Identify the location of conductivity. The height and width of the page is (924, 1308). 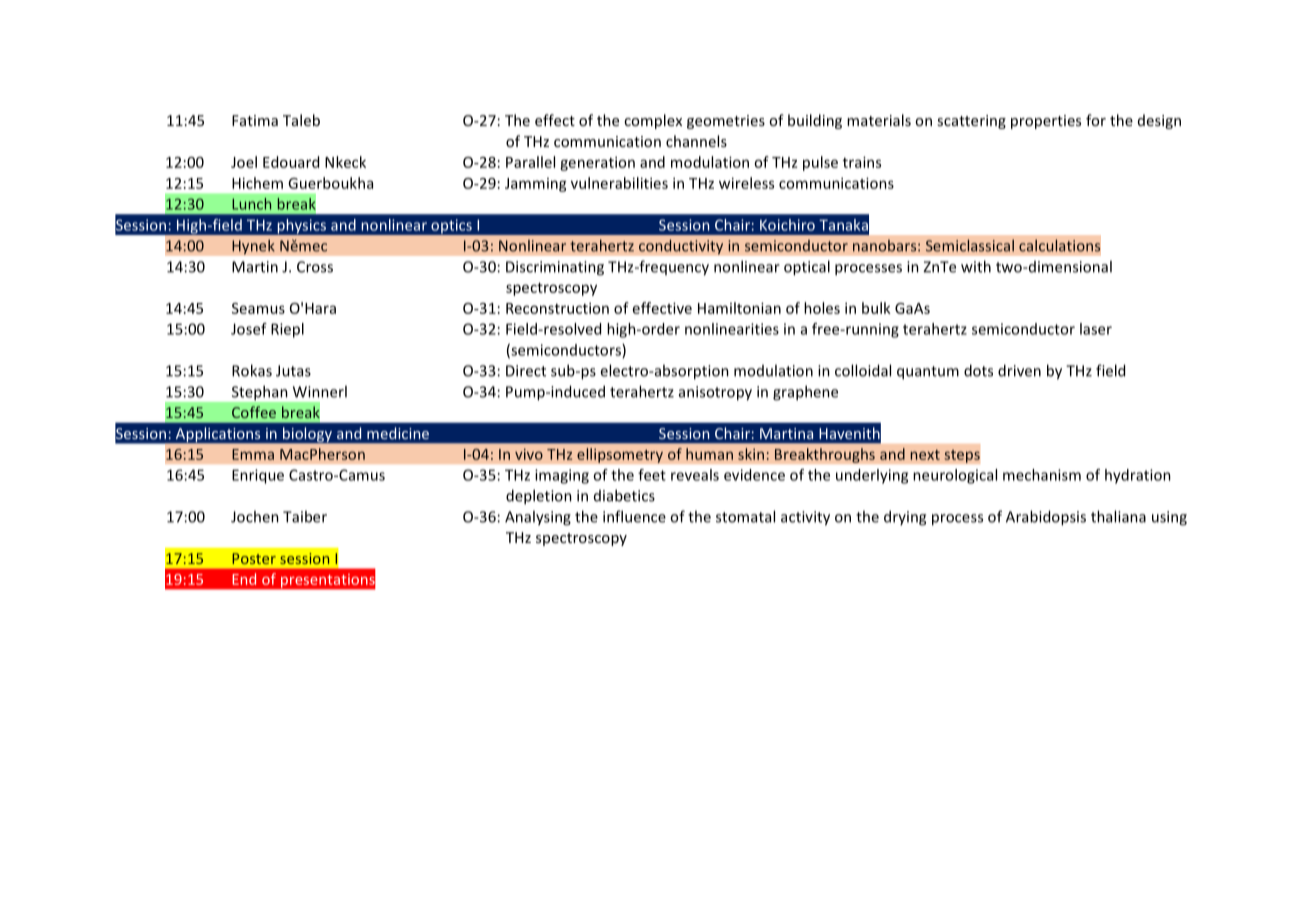
(681, 247).
